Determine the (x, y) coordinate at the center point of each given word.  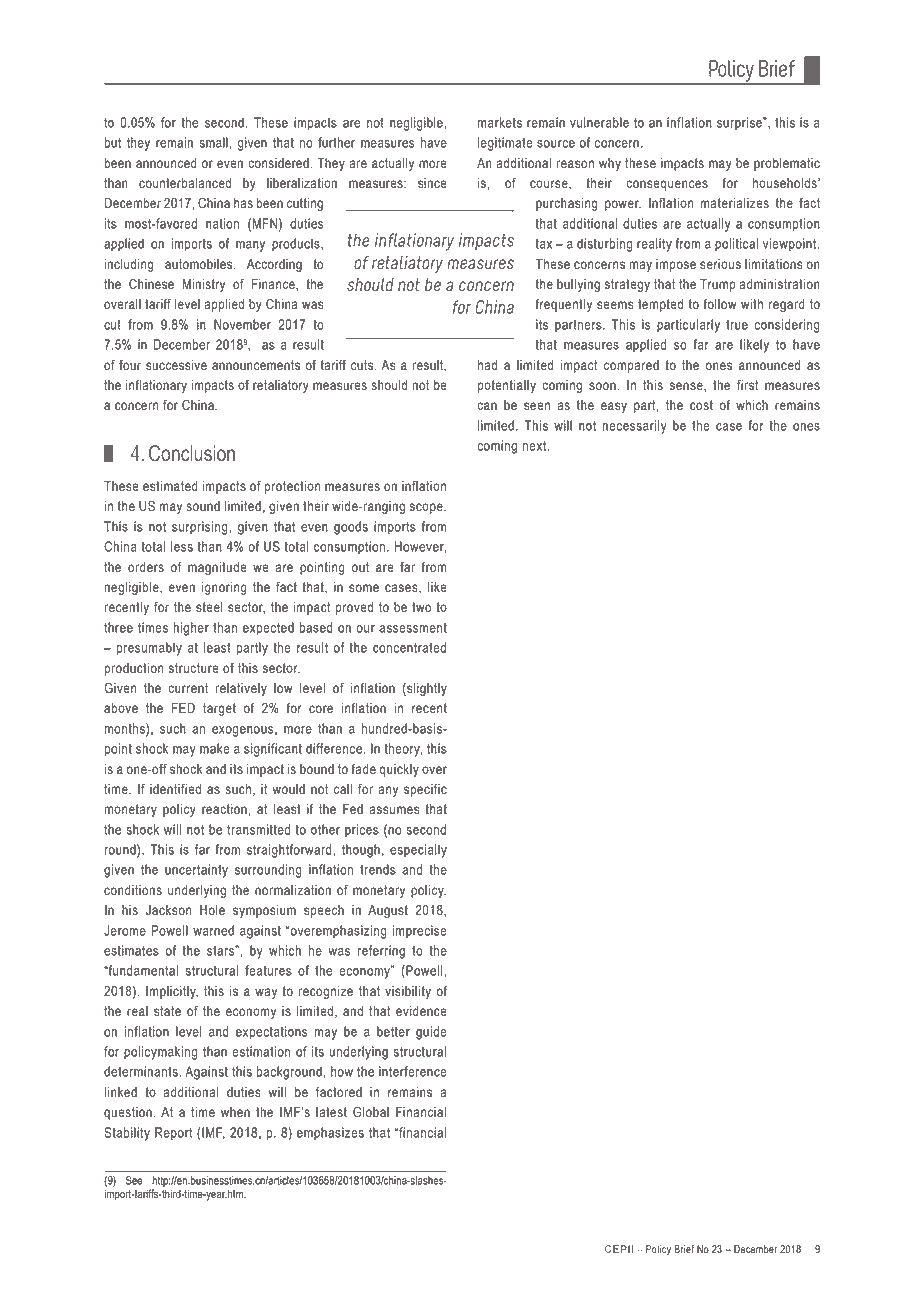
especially (418, 851)
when (235, 1112)
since (432, 183)
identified (175, 789)
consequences (667, 185)
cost (701, 405)
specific (425, 790)
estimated (170, 486)
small (213, 142)
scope (427, 508)
